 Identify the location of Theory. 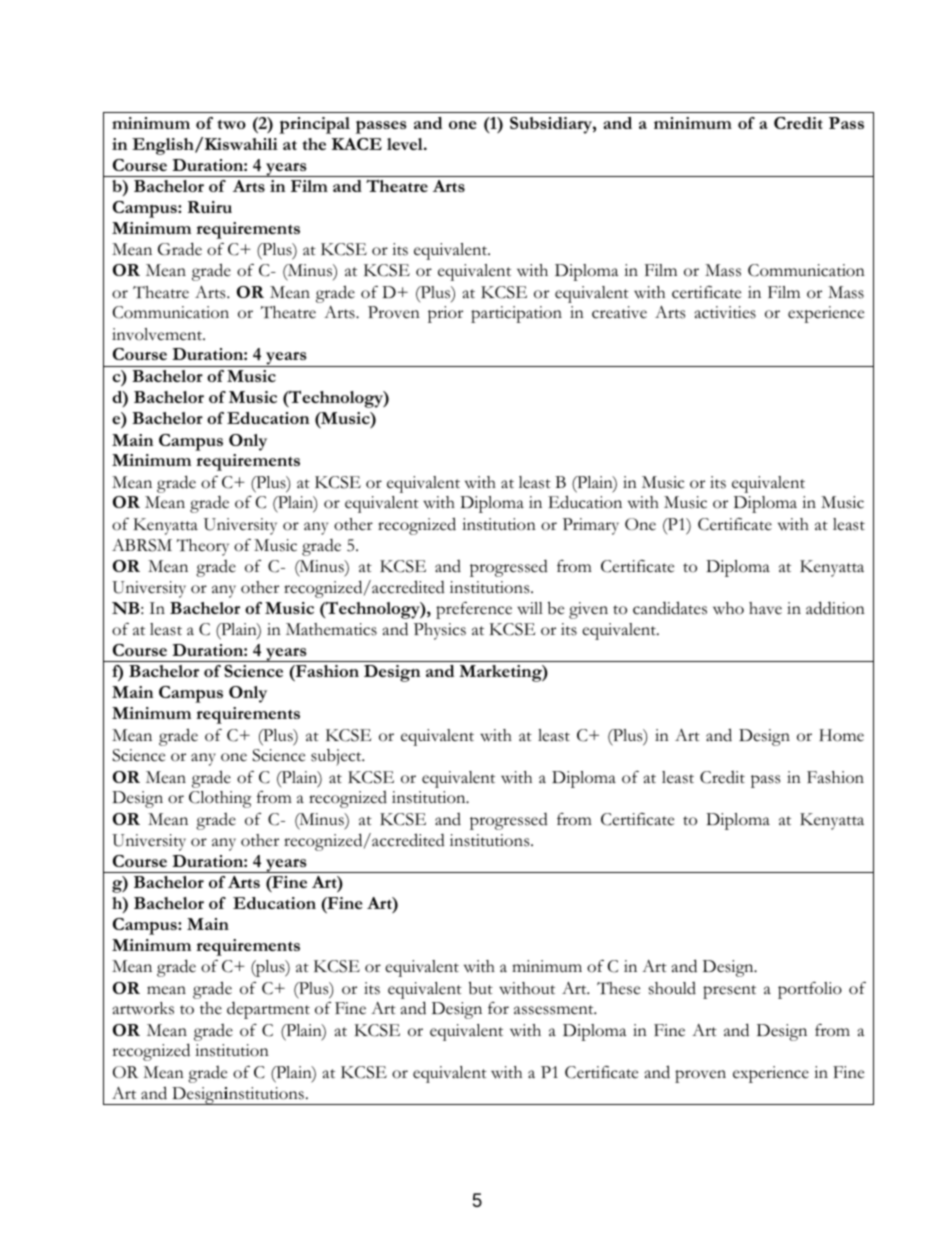
(203, 547).
